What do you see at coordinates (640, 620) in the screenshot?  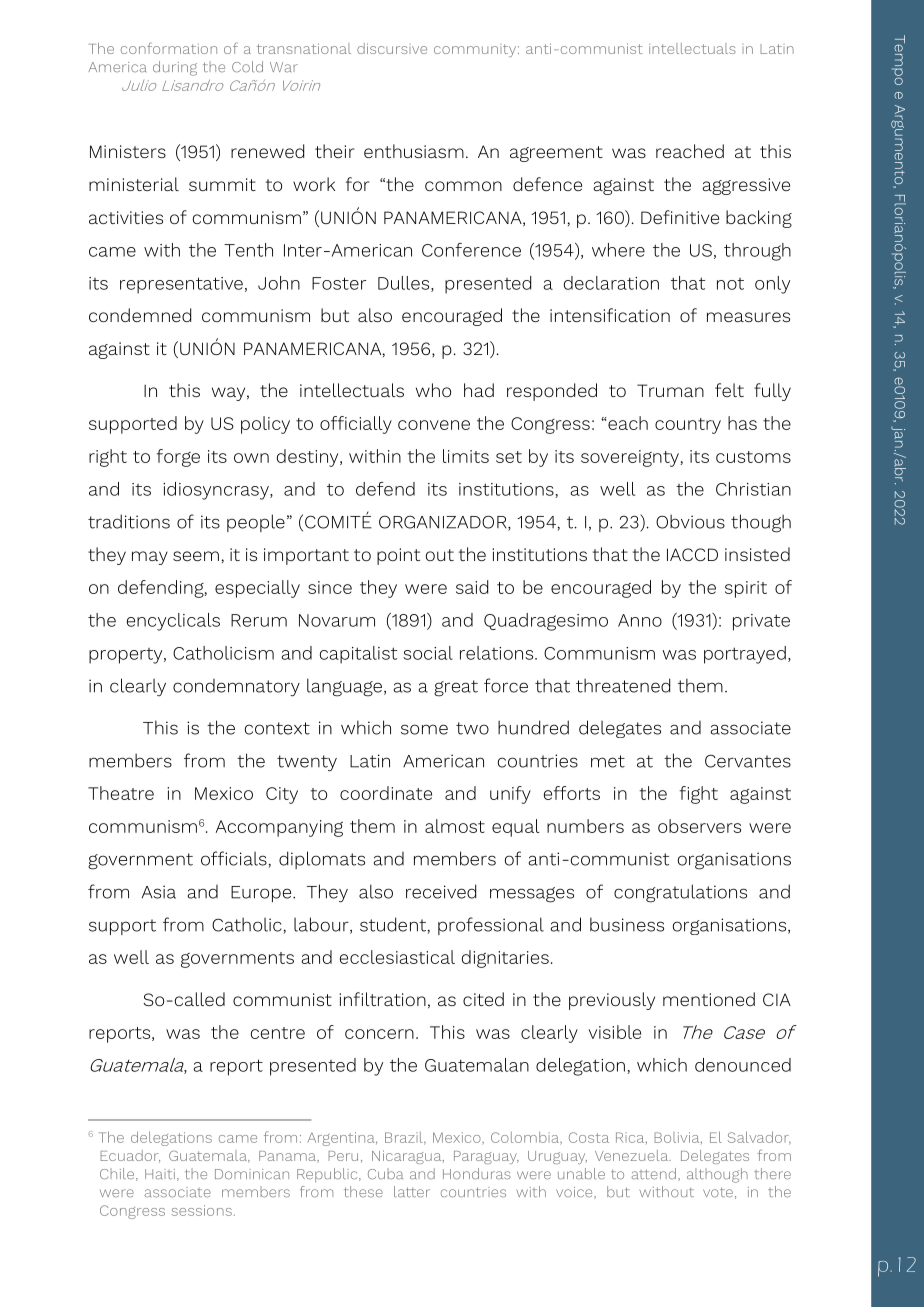 I see `Anno` at bounding box center [640, 620].
